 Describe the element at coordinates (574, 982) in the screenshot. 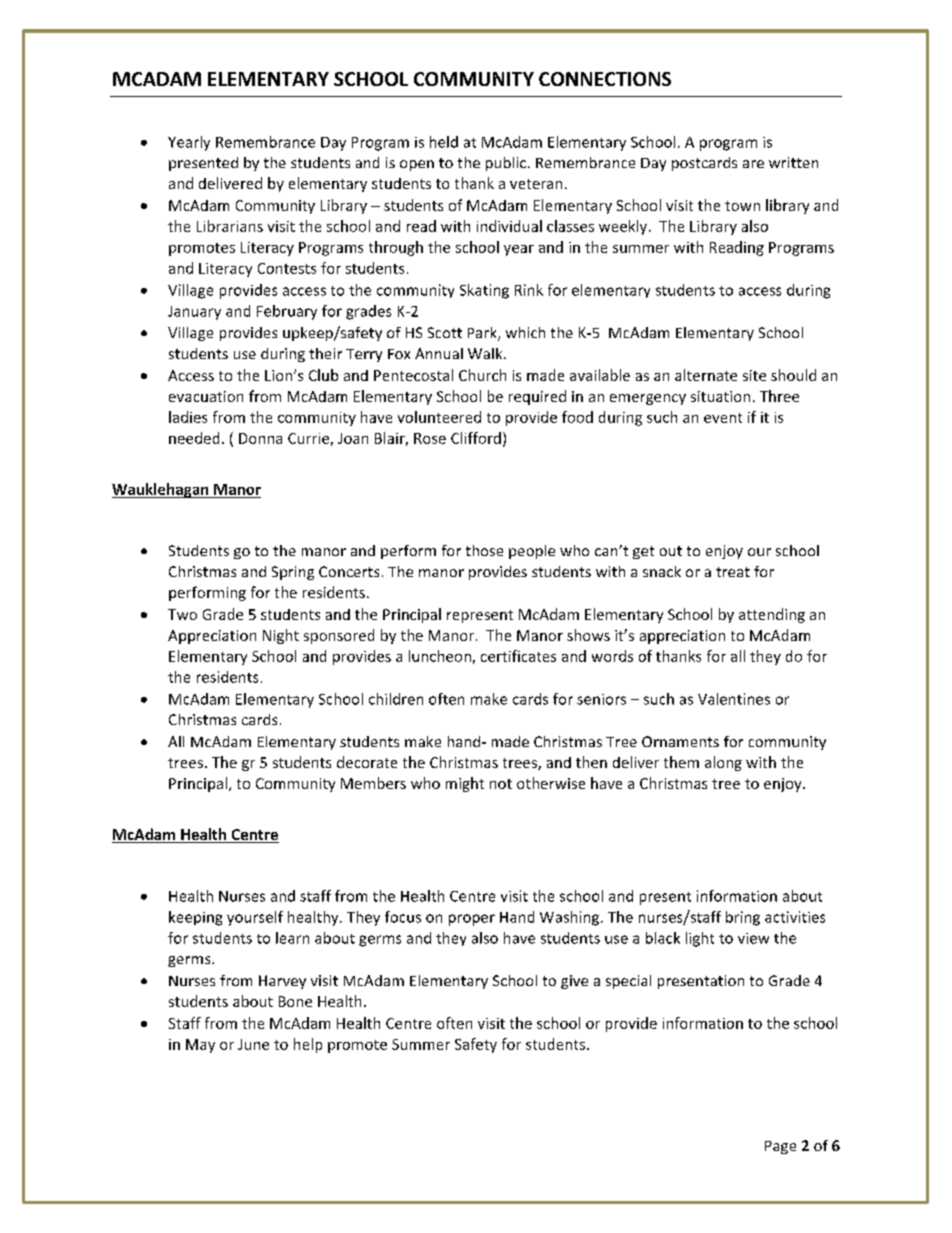

I see `give` at that location.
